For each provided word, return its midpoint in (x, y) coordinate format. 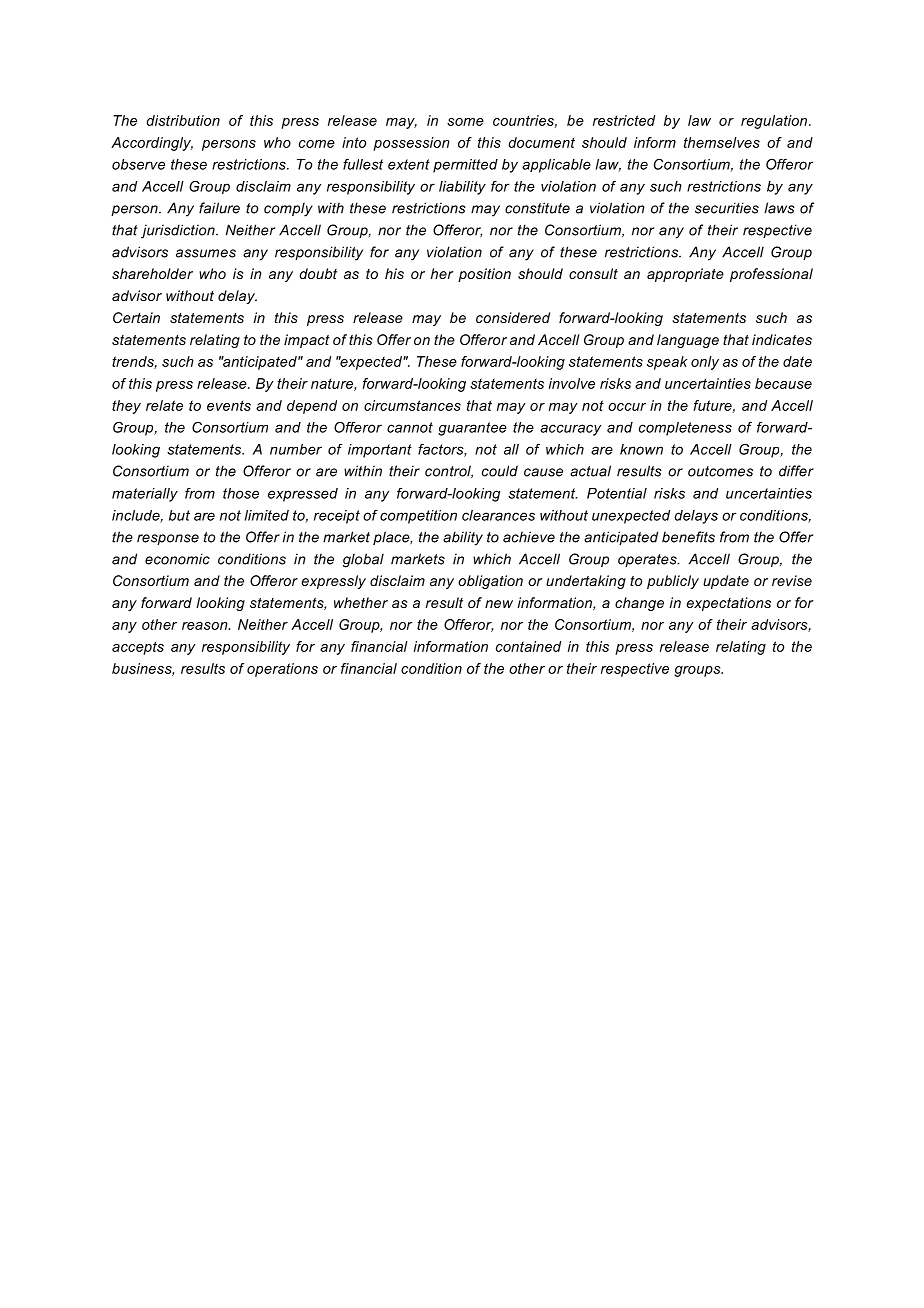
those (241, 493)
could (500, 471)
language (688, 341)
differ (796, 471)
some (465, 122)
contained (528, 646)
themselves (722, 142)
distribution (183, 120)
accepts (138, 648)
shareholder (152, 273)
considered (513, 317)
